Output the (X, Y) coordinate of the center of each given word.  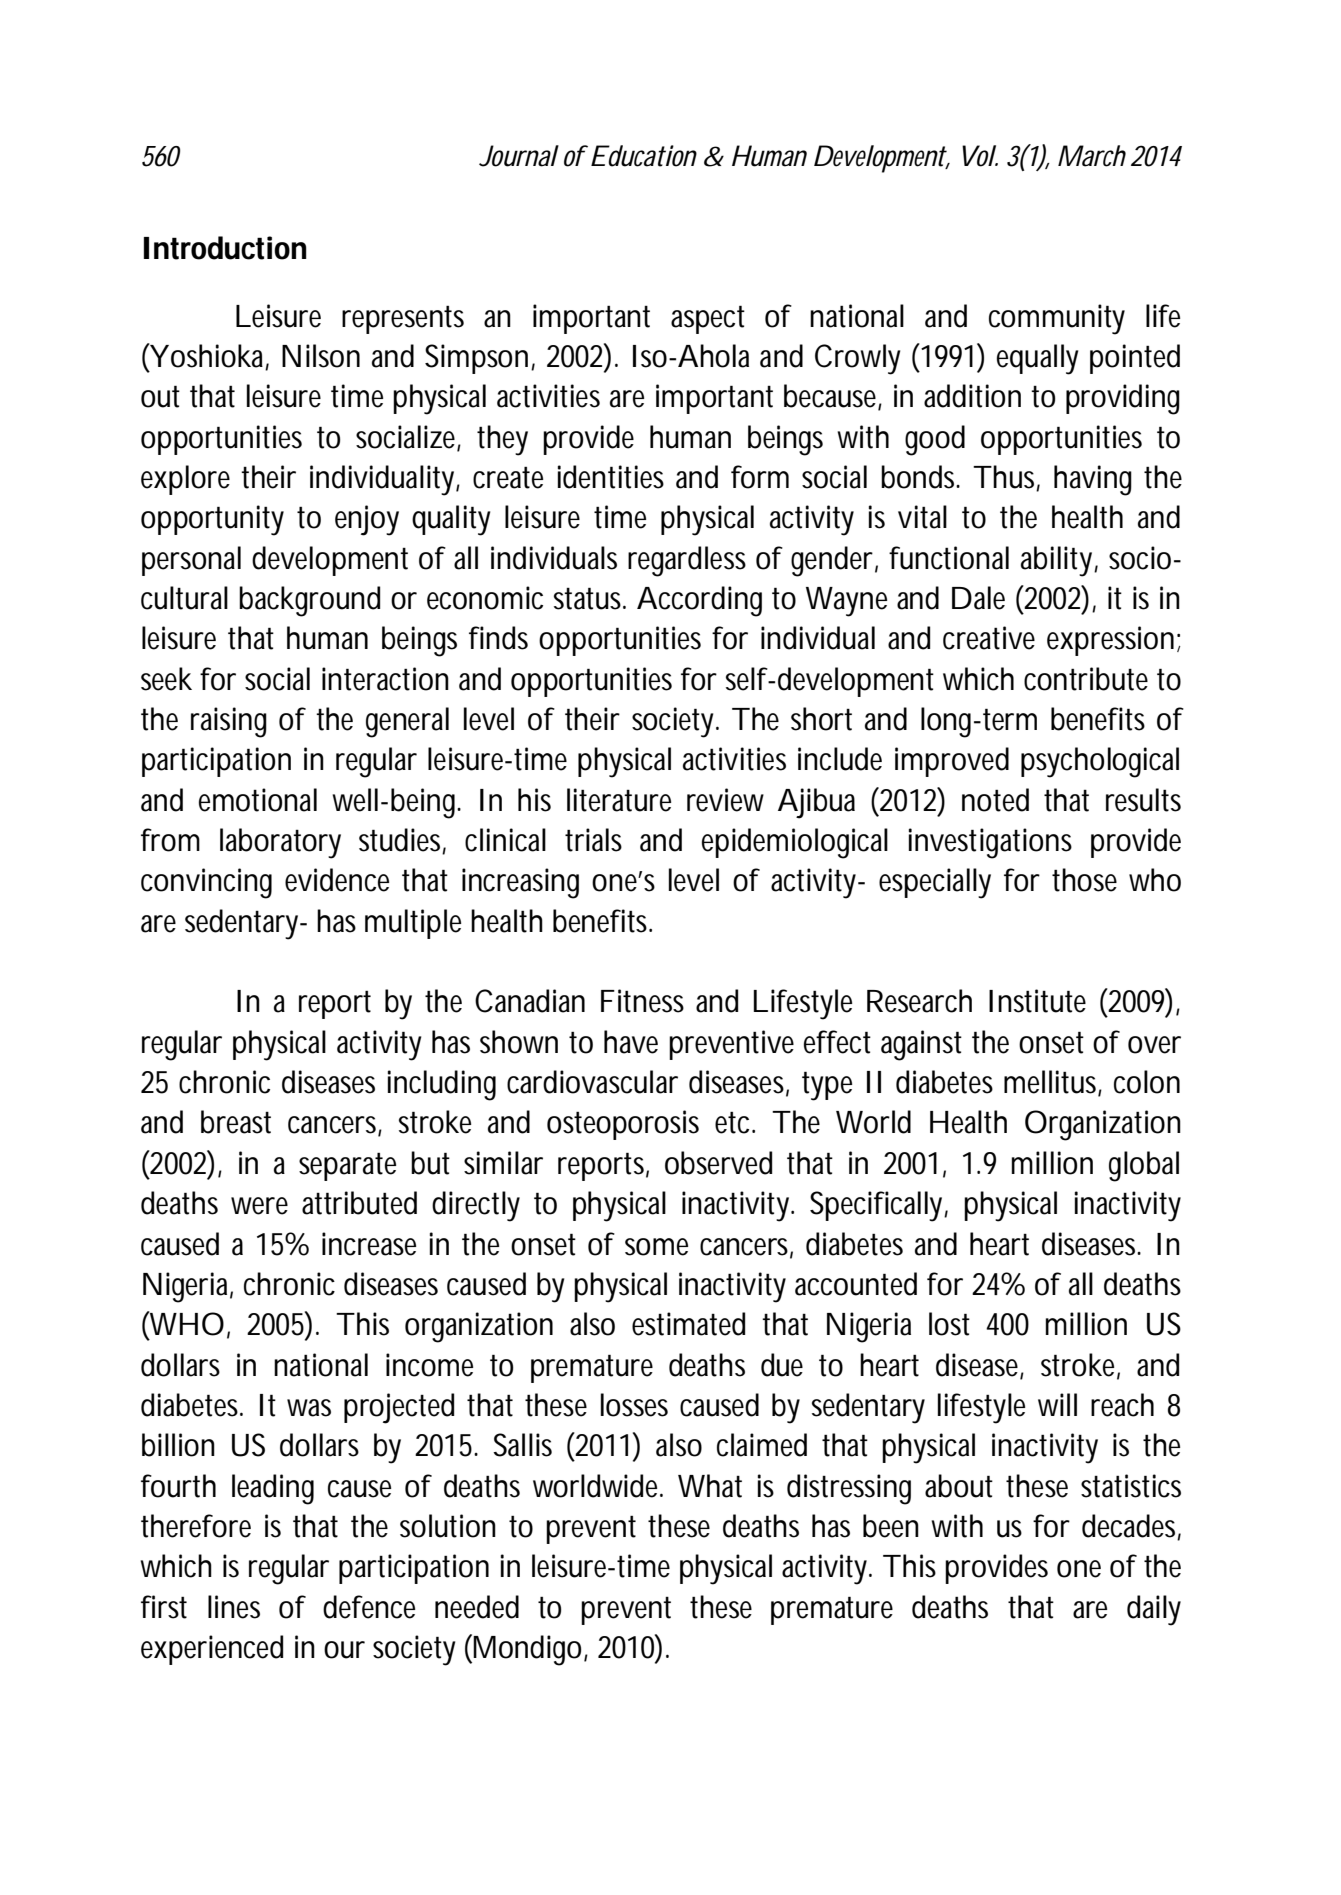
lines (234, 1607)
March (1092, 156)
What (710, 1486)
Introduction (225, 248)
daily (1154, 1610)
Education (644, 156)
